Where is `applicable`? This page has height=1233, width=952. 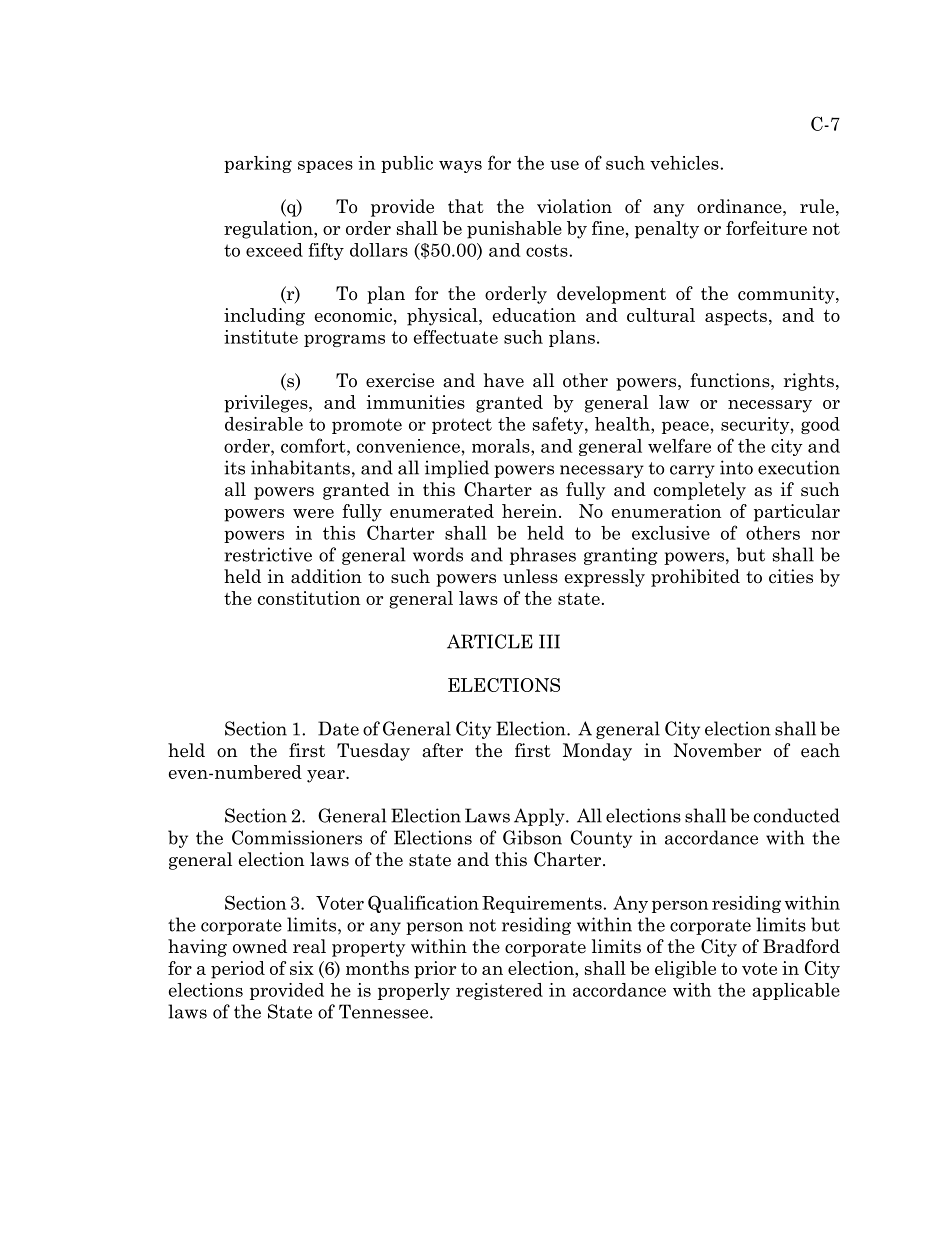
applicable is located at coordinates (796, 991).
